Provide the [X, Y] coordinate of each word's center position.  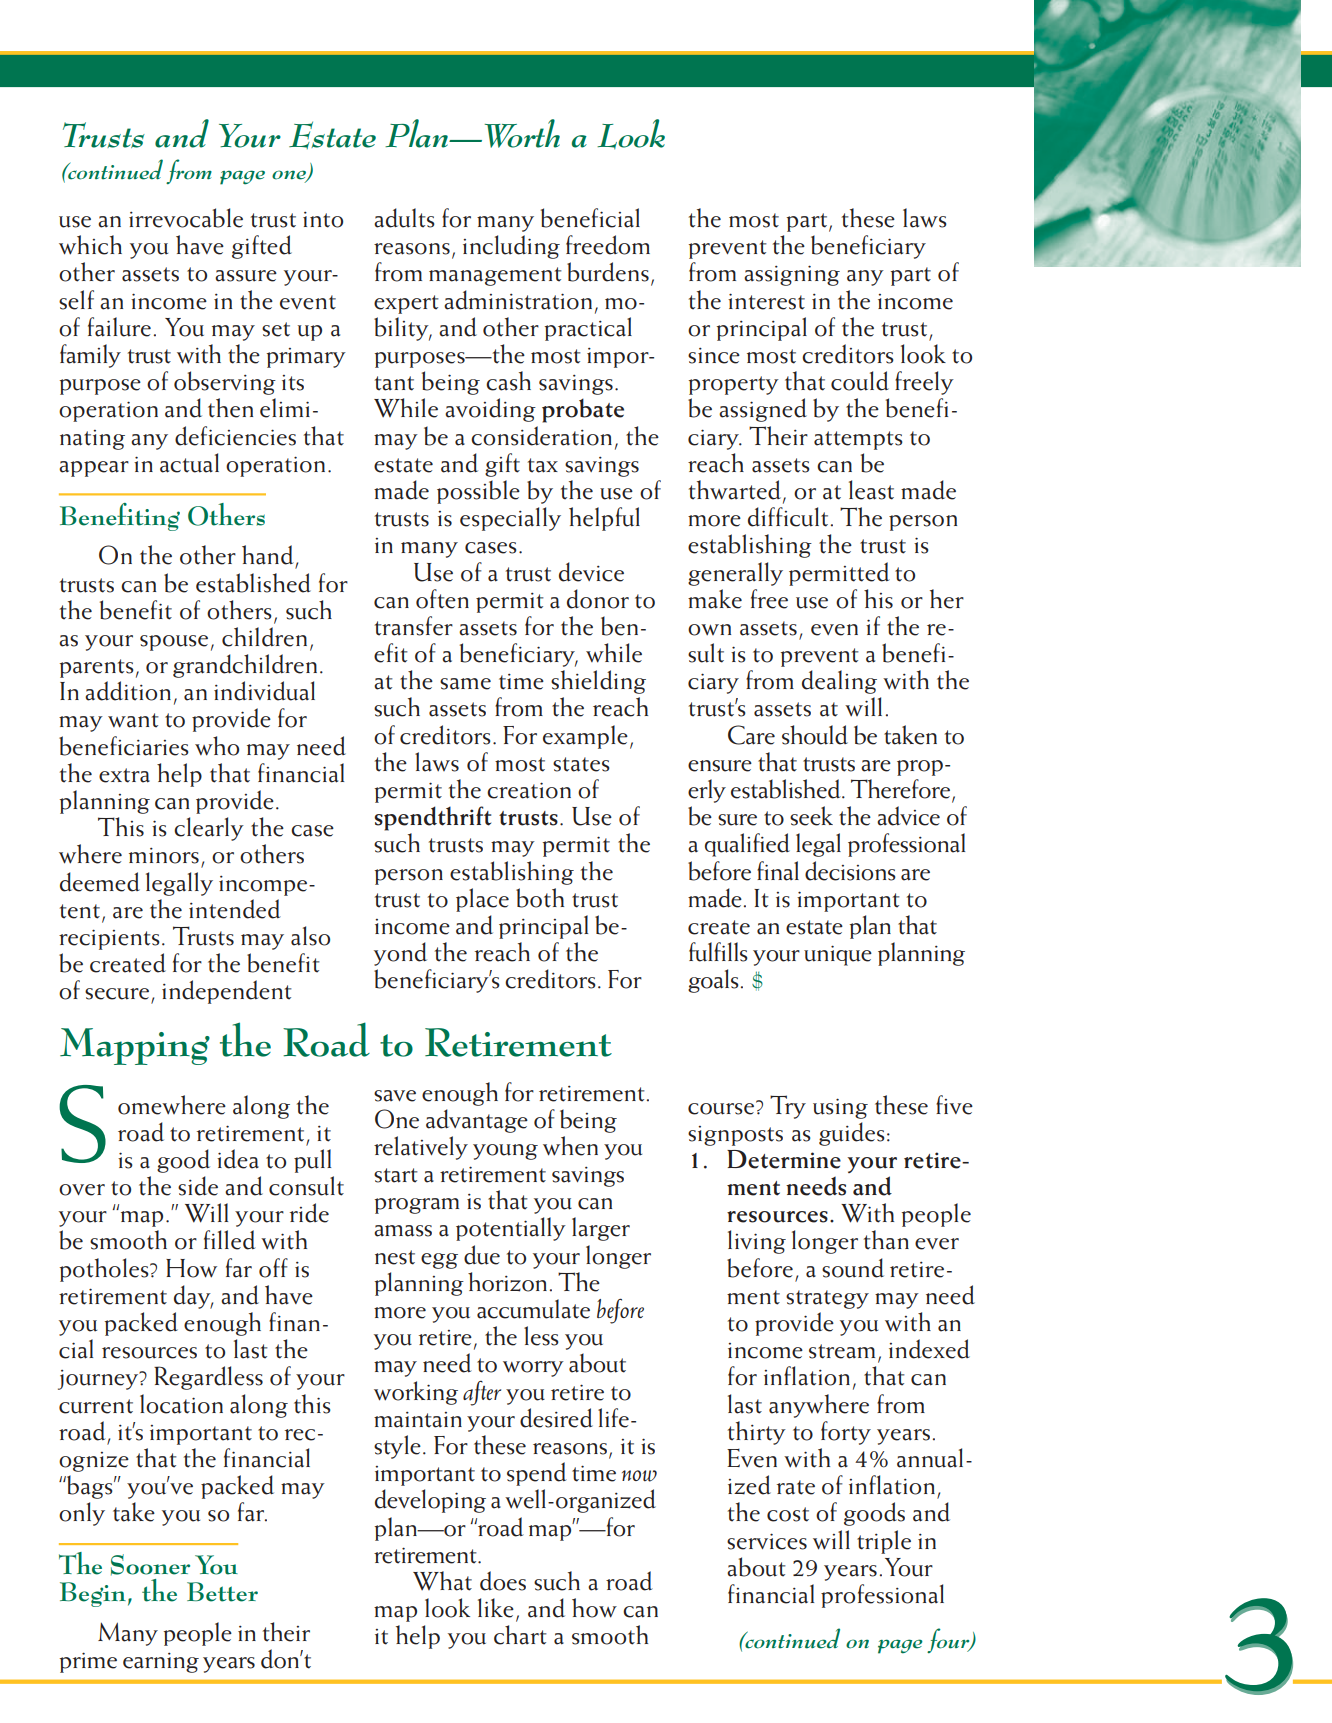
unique [838, 955]
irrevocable [186, 218]
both [540, 898]
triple [884, 1542]
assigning [792, 275]
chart [520, 1635]
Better [222, 1592]
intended [235, 909]
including [511, 247]
